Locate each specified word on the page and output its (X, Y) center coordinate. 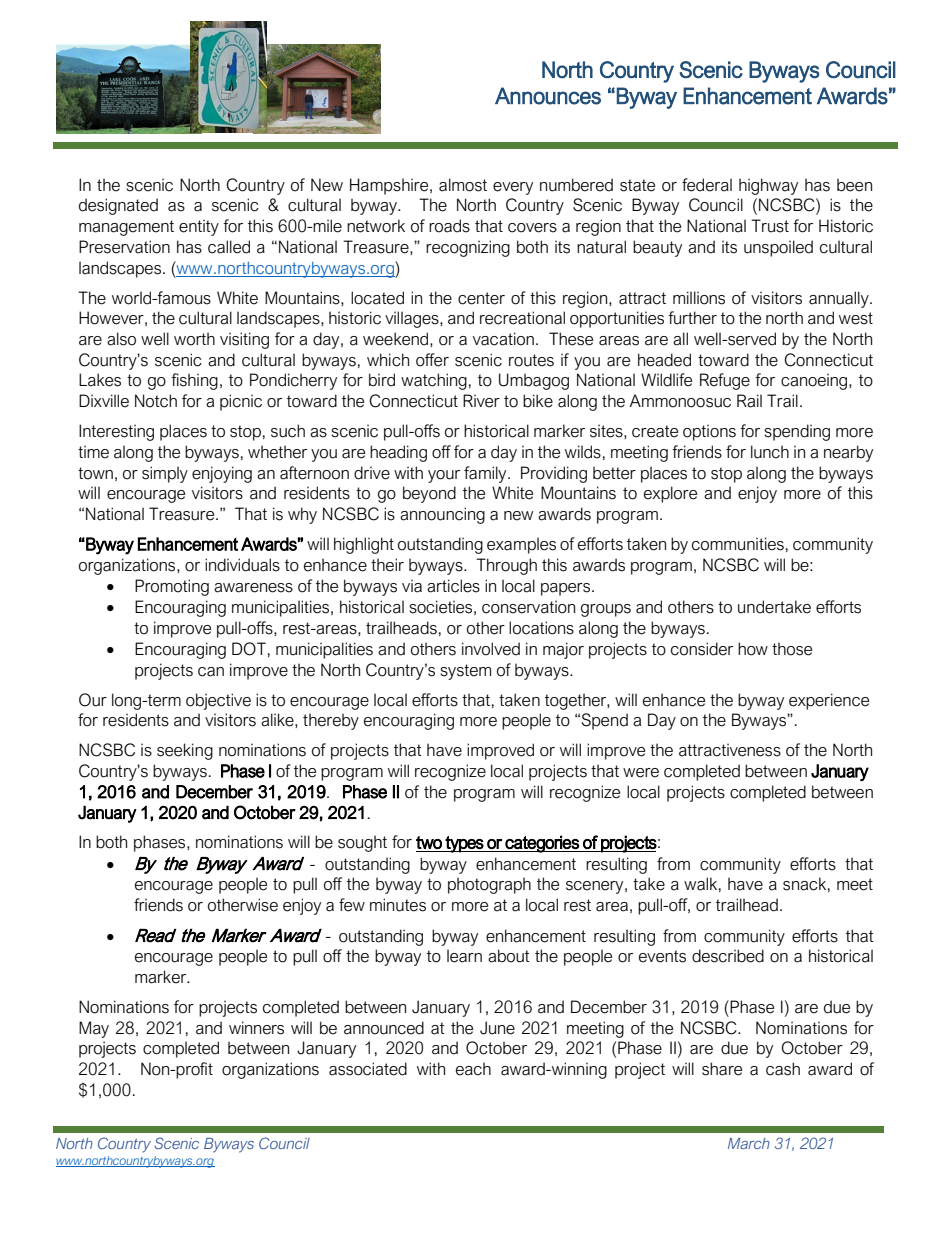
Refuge (725, 381)
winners (256, 1028)
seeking (185, 751)
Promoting (172, 587)
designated (118, 206)
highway (768, 186)
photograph (489, 885)
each (473, 1069)
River (481, 401)
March (749, 1143)
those (792, 649)
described (728, 956)
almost (463, 185)
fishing (194, 381)
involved (491, 649)
